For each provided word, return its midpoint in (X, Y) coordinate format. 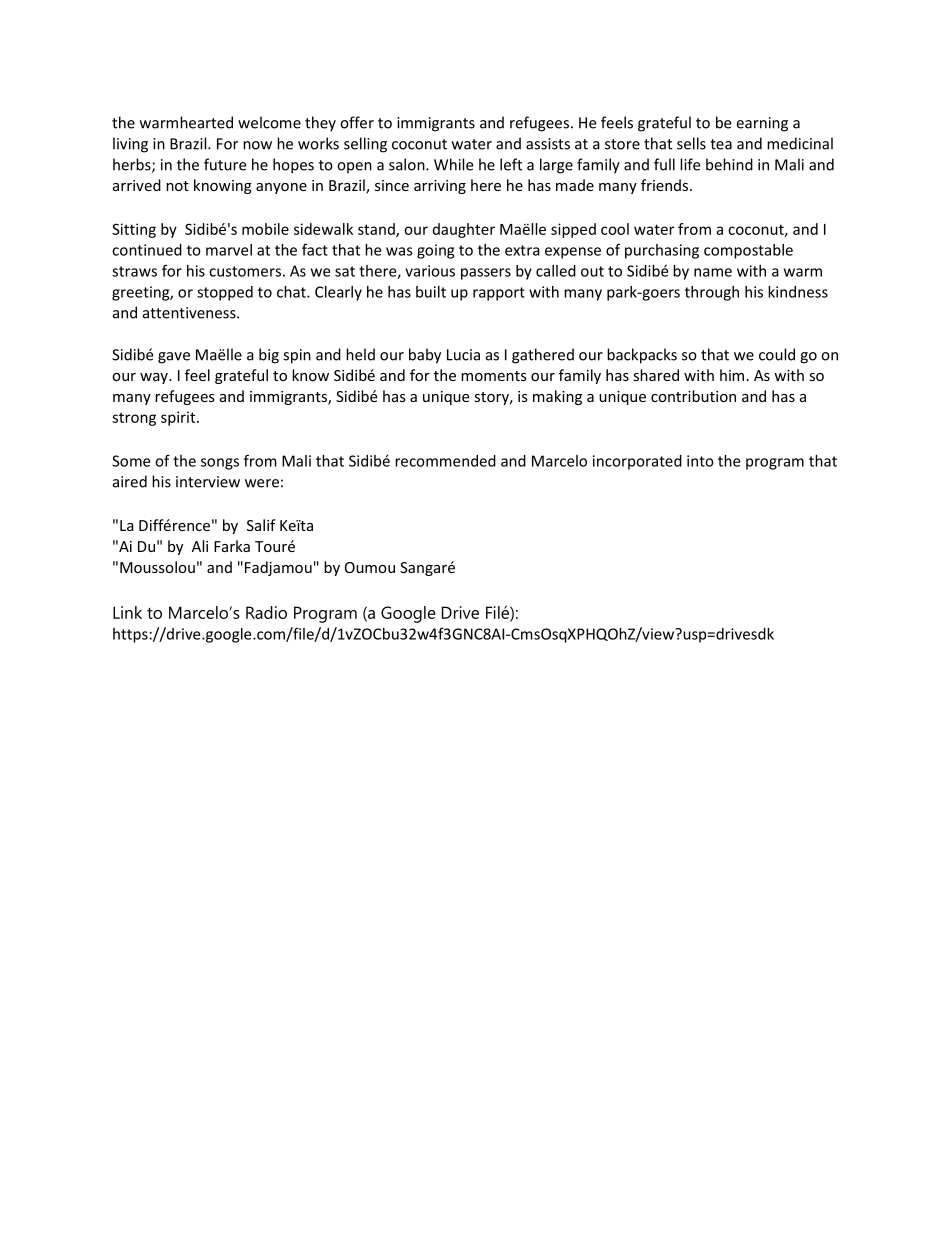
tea (721, 144)
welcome (269, 122)
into (700, 461)
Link (127, 612)
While (453, 164)
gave (174, 358)
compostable (748, 251)
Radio (266, 612)
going (435, 251)
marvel (229, 250)
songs (220, 464)
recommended (445, 461)
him (732, 375)
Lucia (463, 355)
